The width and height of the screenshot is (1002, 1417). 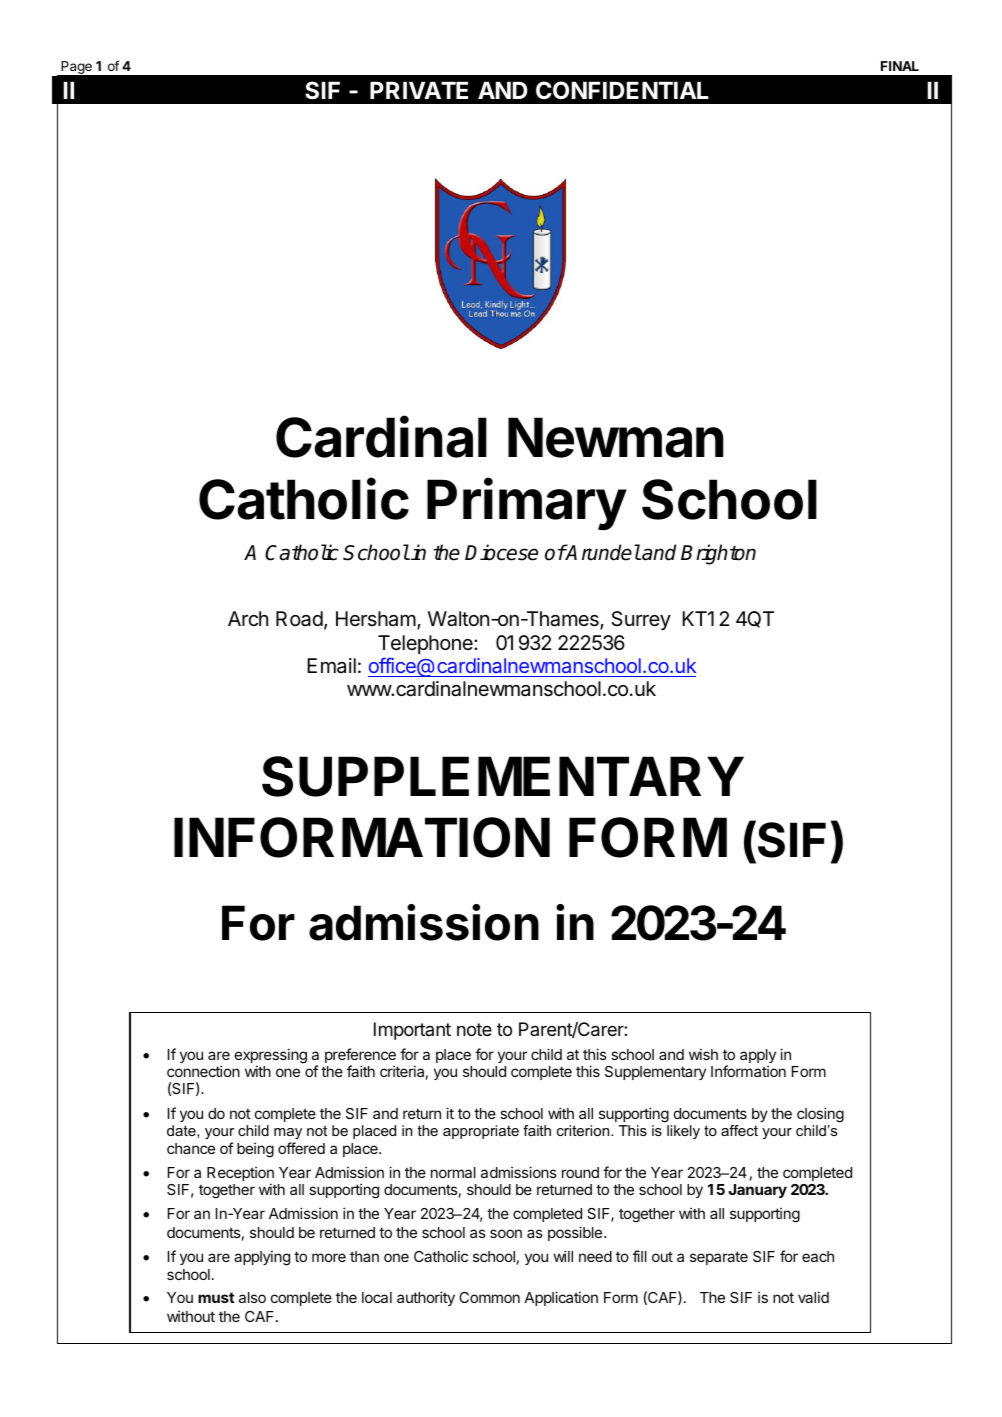 I want to click on Primary, so click(x=527, y=504).
